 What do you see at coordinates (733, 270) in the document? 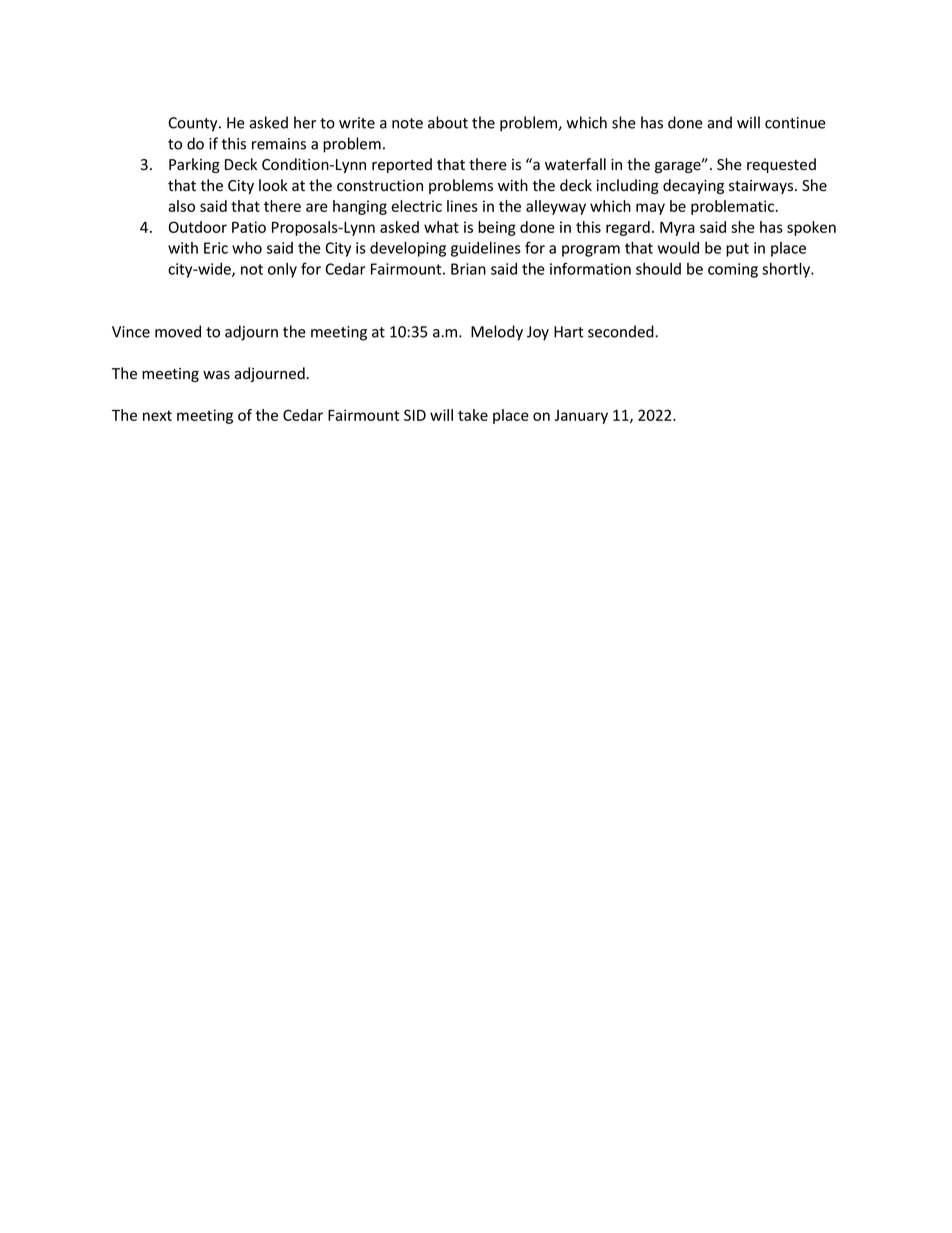
I see `coming` at bounding box center [733, 270].
